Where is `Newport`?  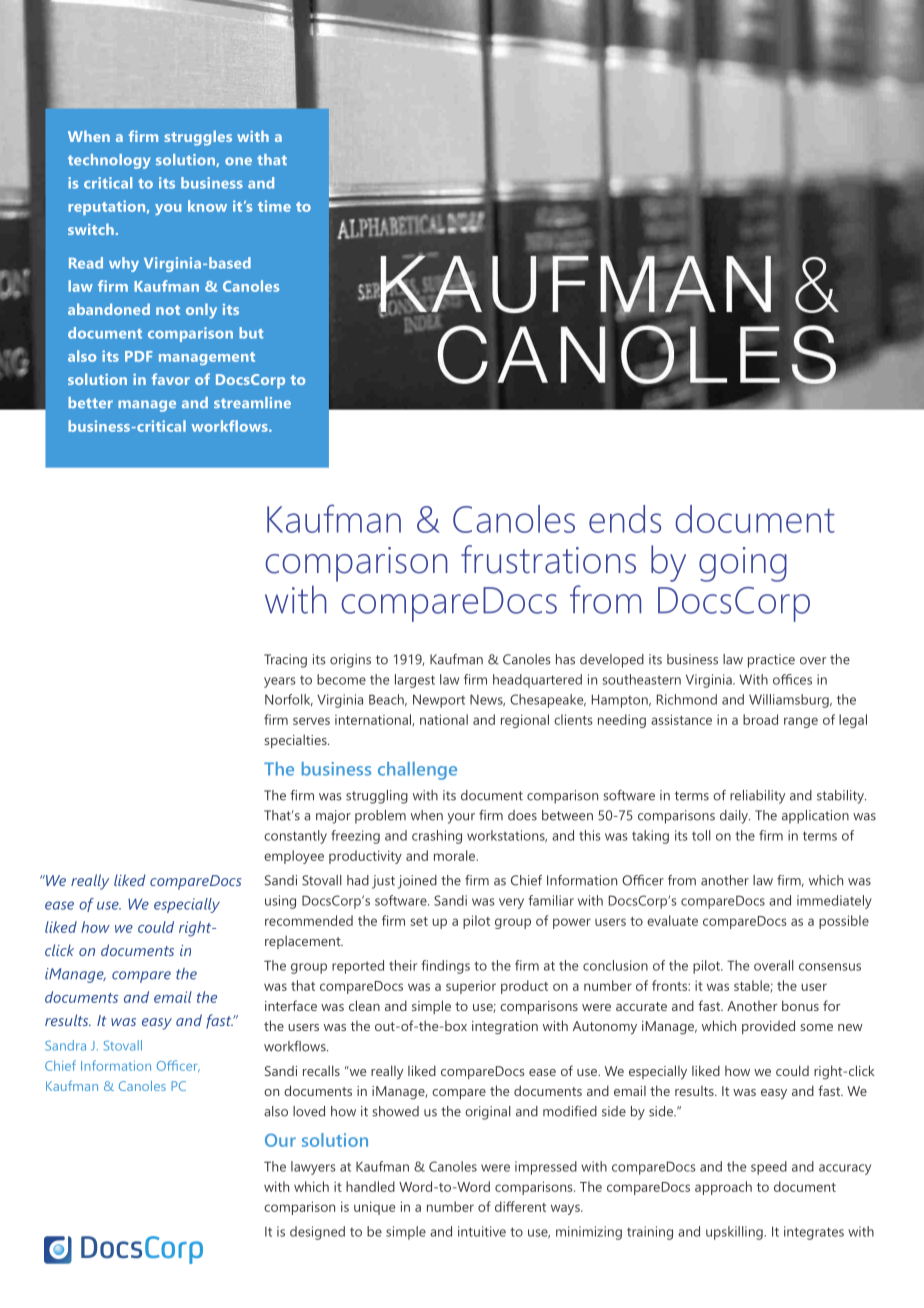 Newport is located at coordinates (439, 701).
